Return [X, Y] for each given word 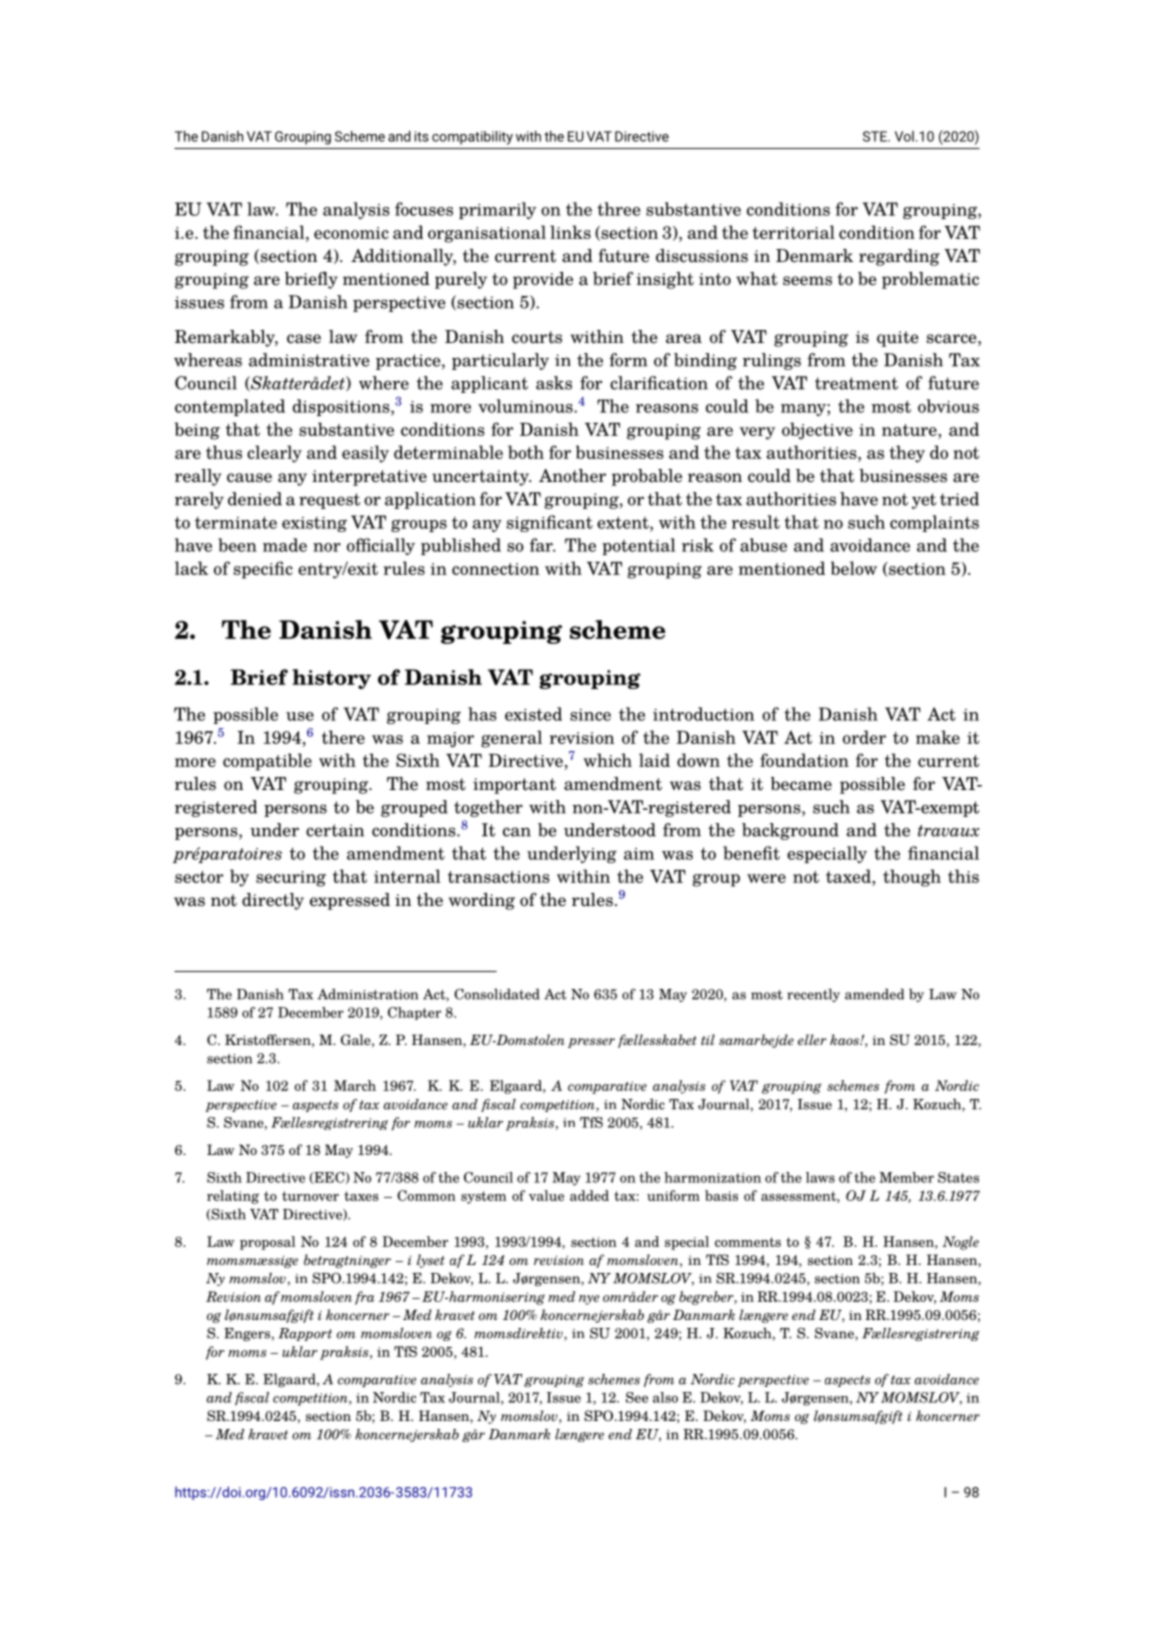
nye [589, 1300]
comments [748, 1242]
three [618, 209]
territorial [793, 232]
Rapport [305, 1334]
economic [351, 233]
